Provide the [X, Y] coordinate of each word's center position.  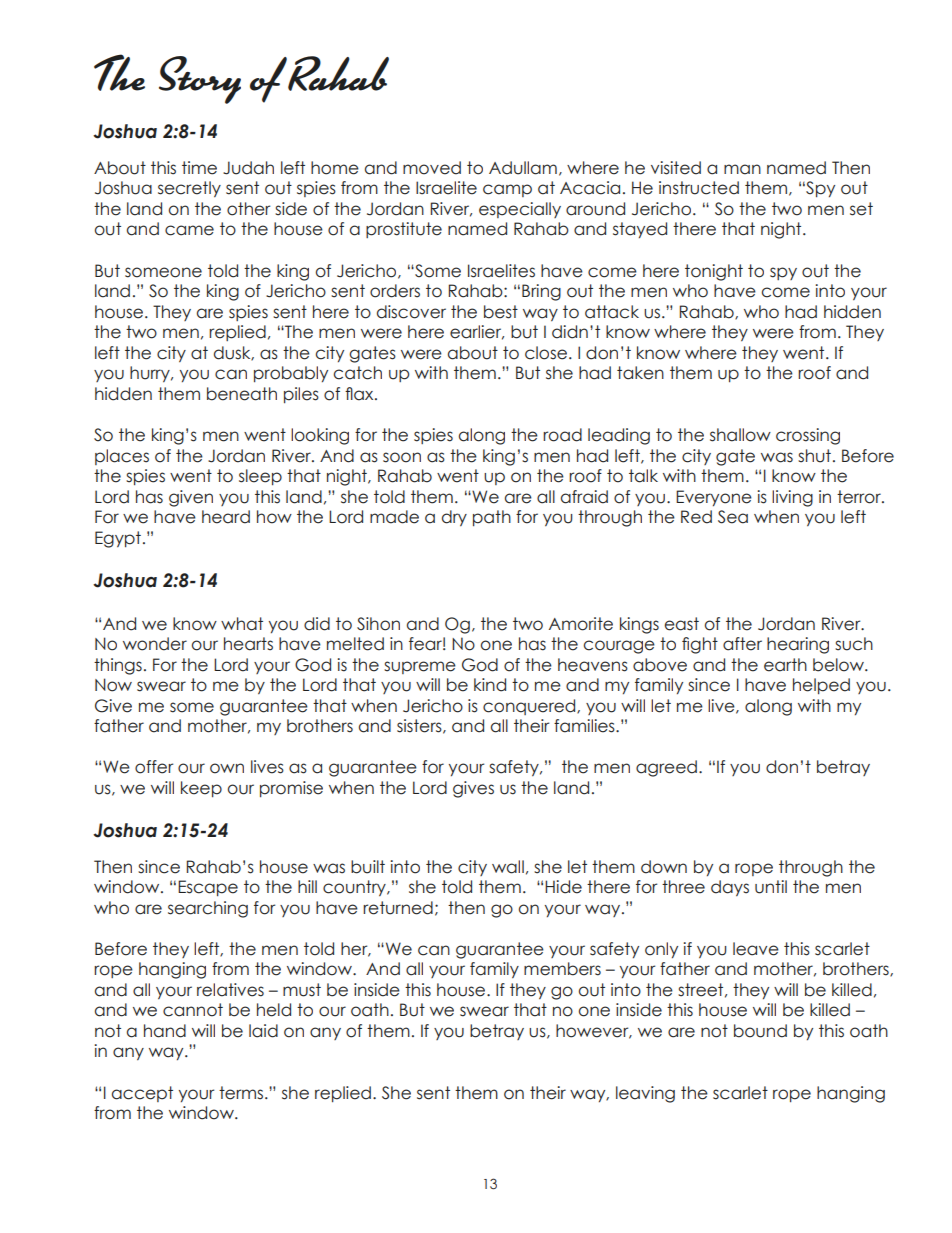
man [742, 169]
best [501, 312]
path [492, 518]
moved [432, 168]
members [562, 969]
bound [760, 1031]
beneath [242, 394]
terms [242, 1093]
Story [200, 80]
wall [508, 867]
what [242, 624]
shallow [740, 435]
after [742, 644]
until [771, 887]
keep [201, 789]
